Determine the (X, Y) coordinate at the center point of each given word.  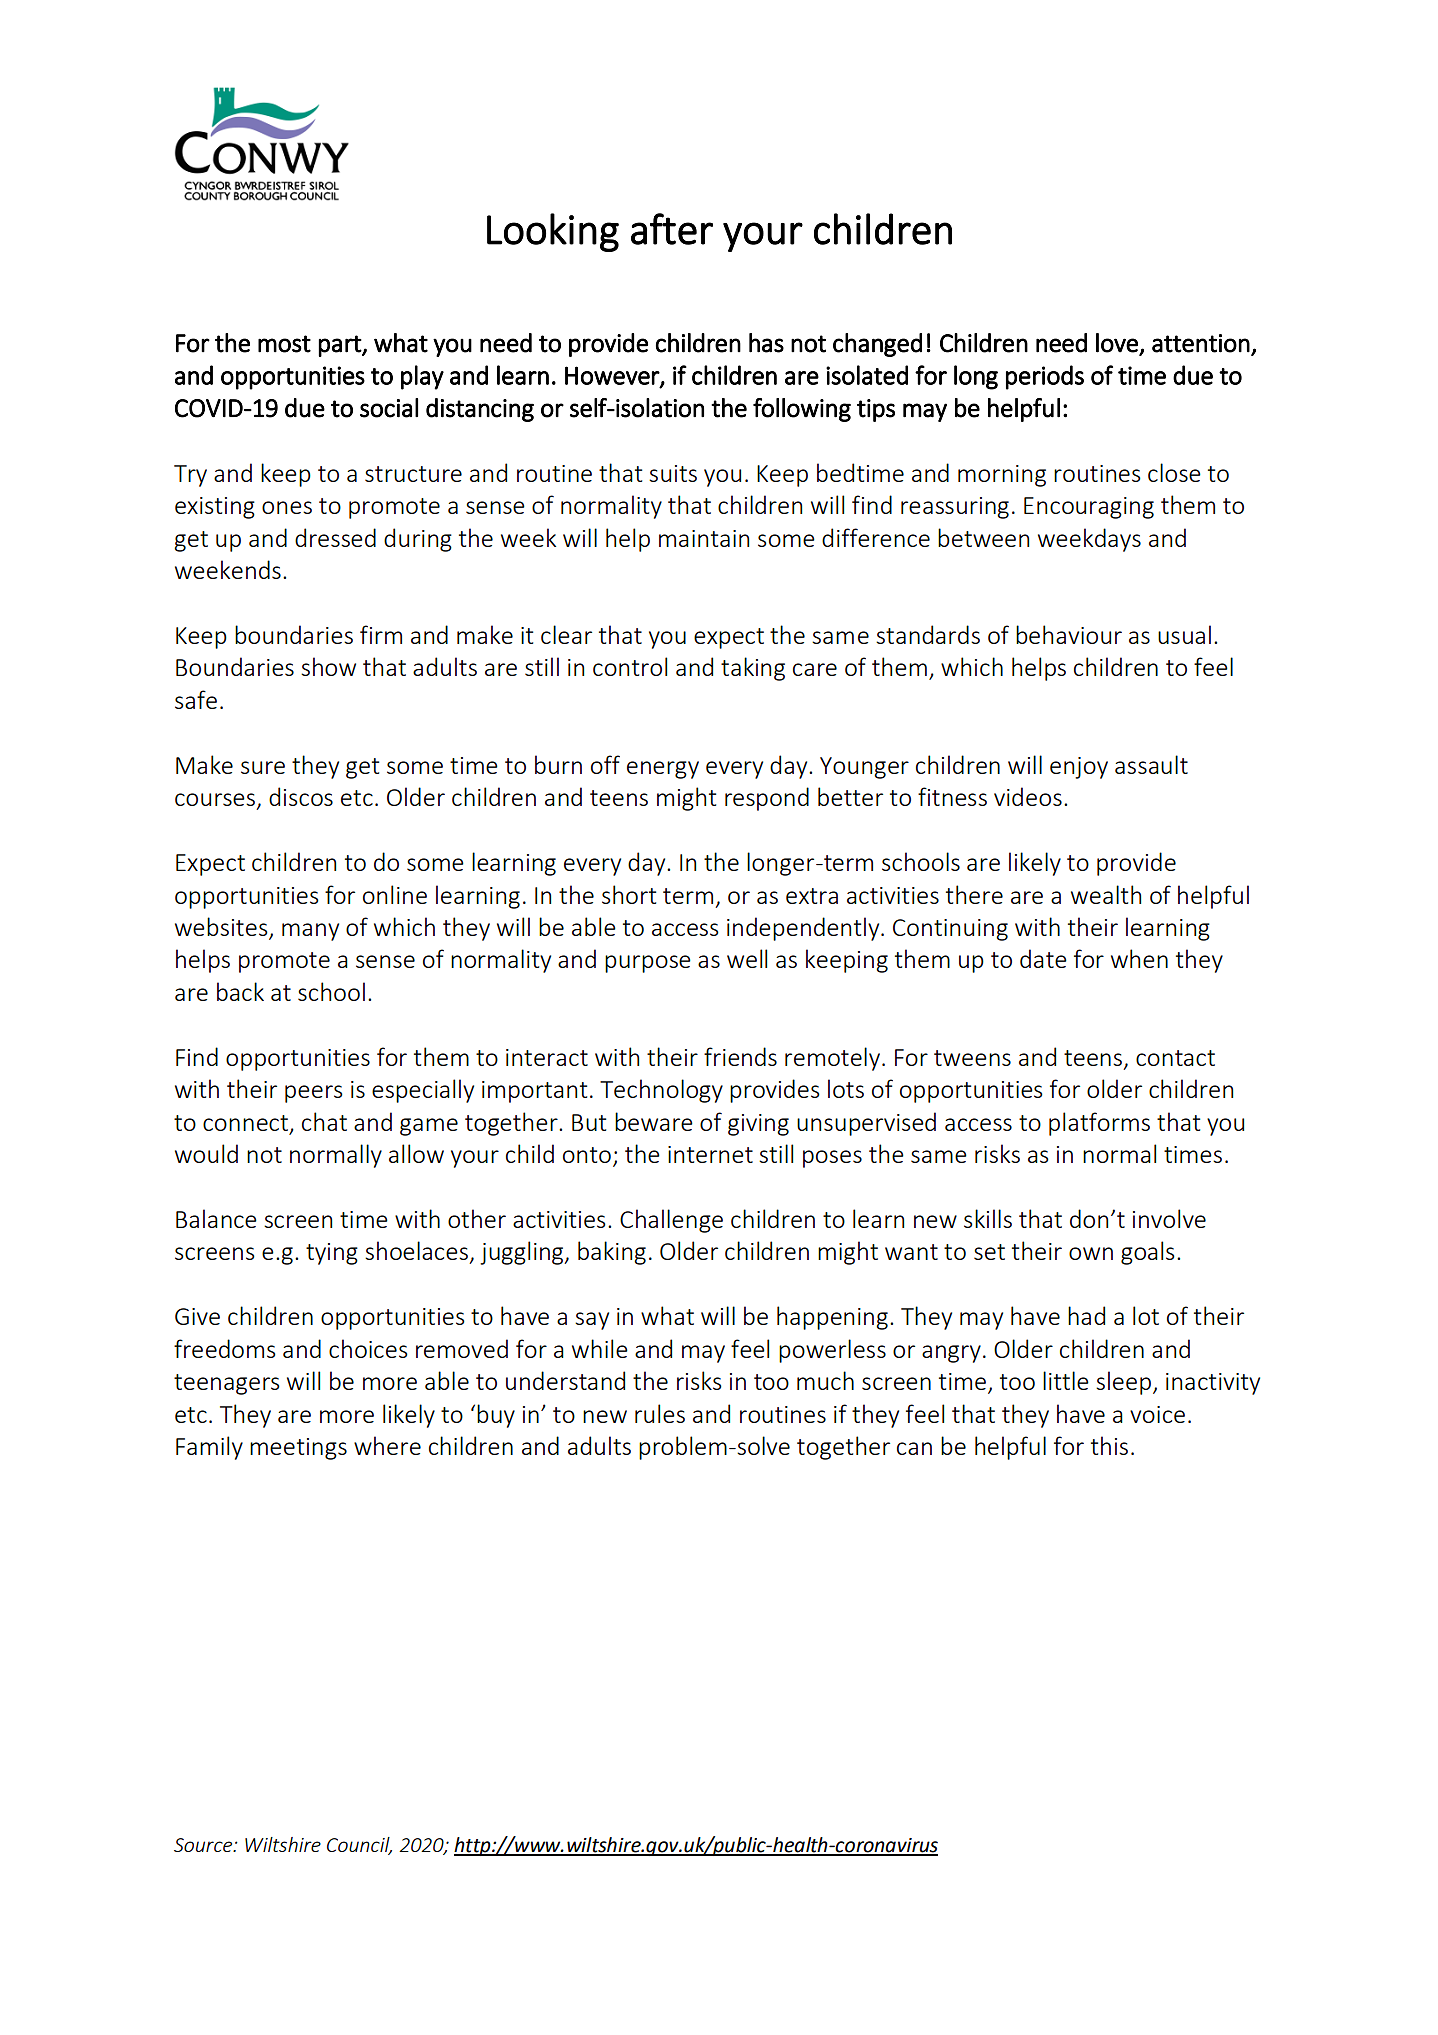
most (284, 344)
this (1109, 1445)
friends (740, 1056)
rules (660, 1413)
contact (1175, 1058)
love (1117, 343)
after (672, 229)
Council (359, 1846)
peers (314, 1094)
